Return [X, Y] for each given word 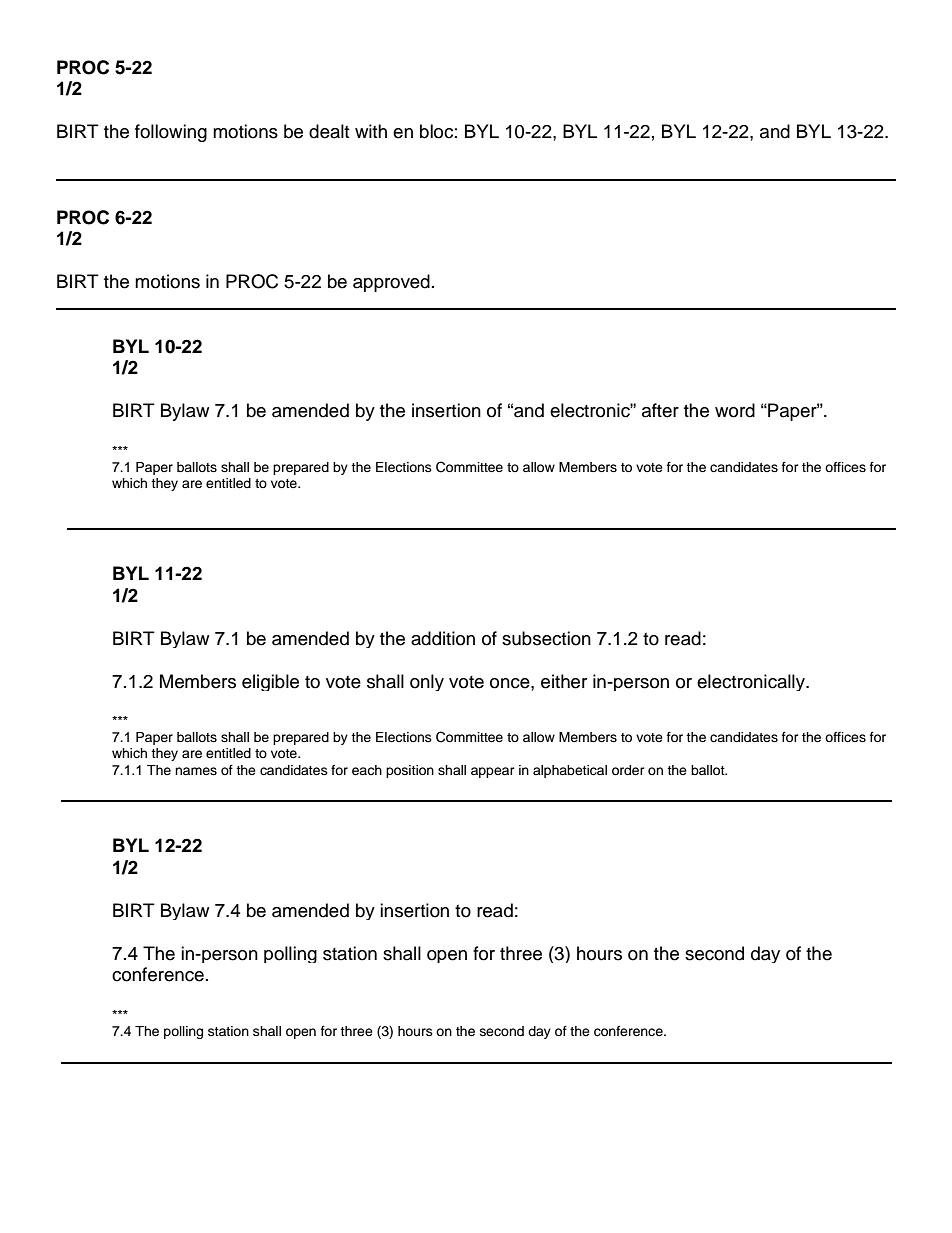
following [171, 133]
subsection [546, 638]
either [564, 681]
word [735, 410]
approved [391, 283]
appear [493, 772]
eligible [270, 682]
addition [443, 638]
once [511, 683]
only [427, 682]
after [660, 410]
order [628, 770]
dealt [329, 131]
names [196, 771]
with [371, 131]
